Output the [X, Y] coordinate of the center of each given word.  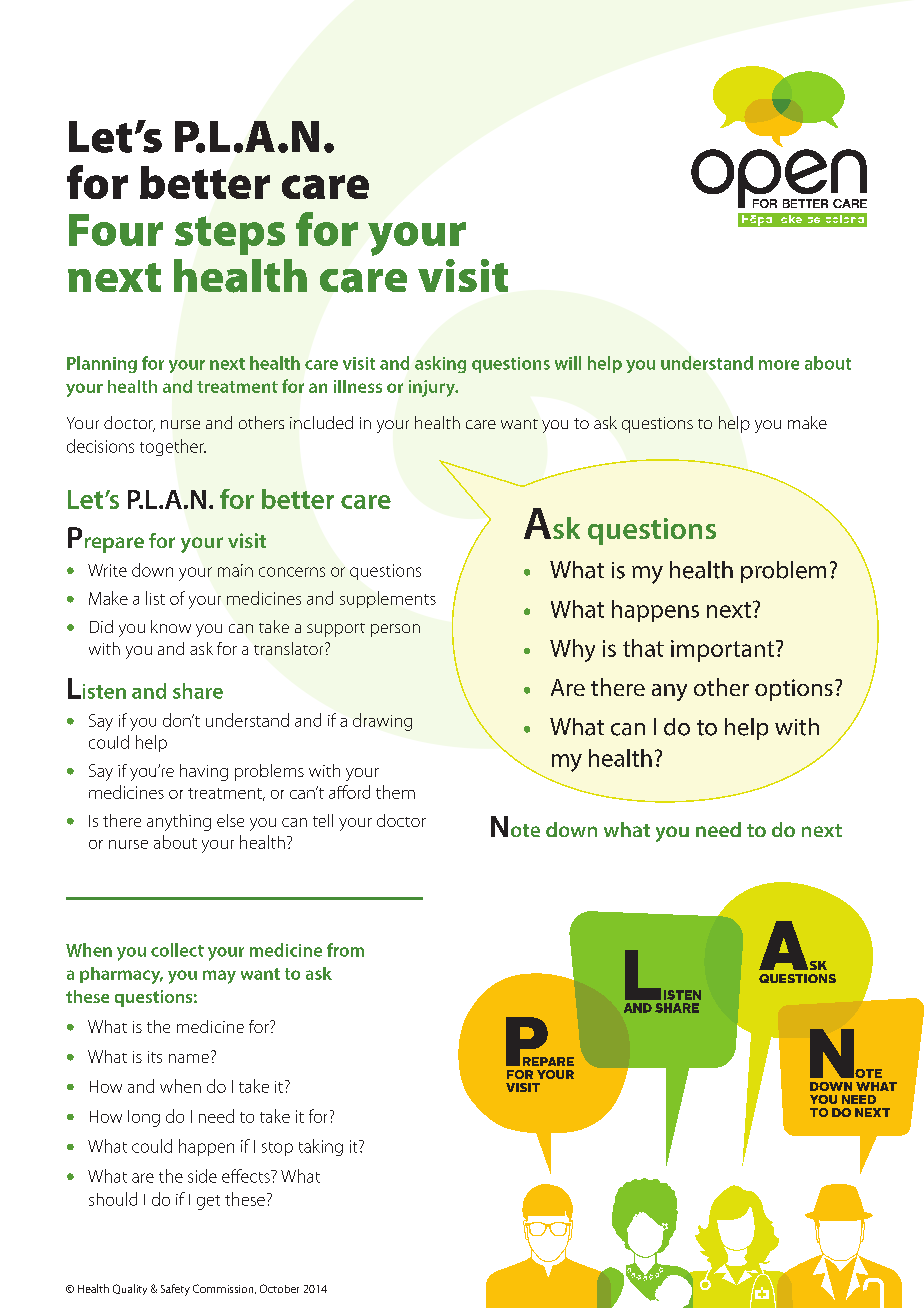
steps [230, 235]
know [171, 626]
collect [177, 950]
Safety [175, 1290]
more [779, 365]
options [794, 690]
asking [440, 364]
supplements [388, 599]
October [279, 1288]
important [722, 651]
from [345, 950]
